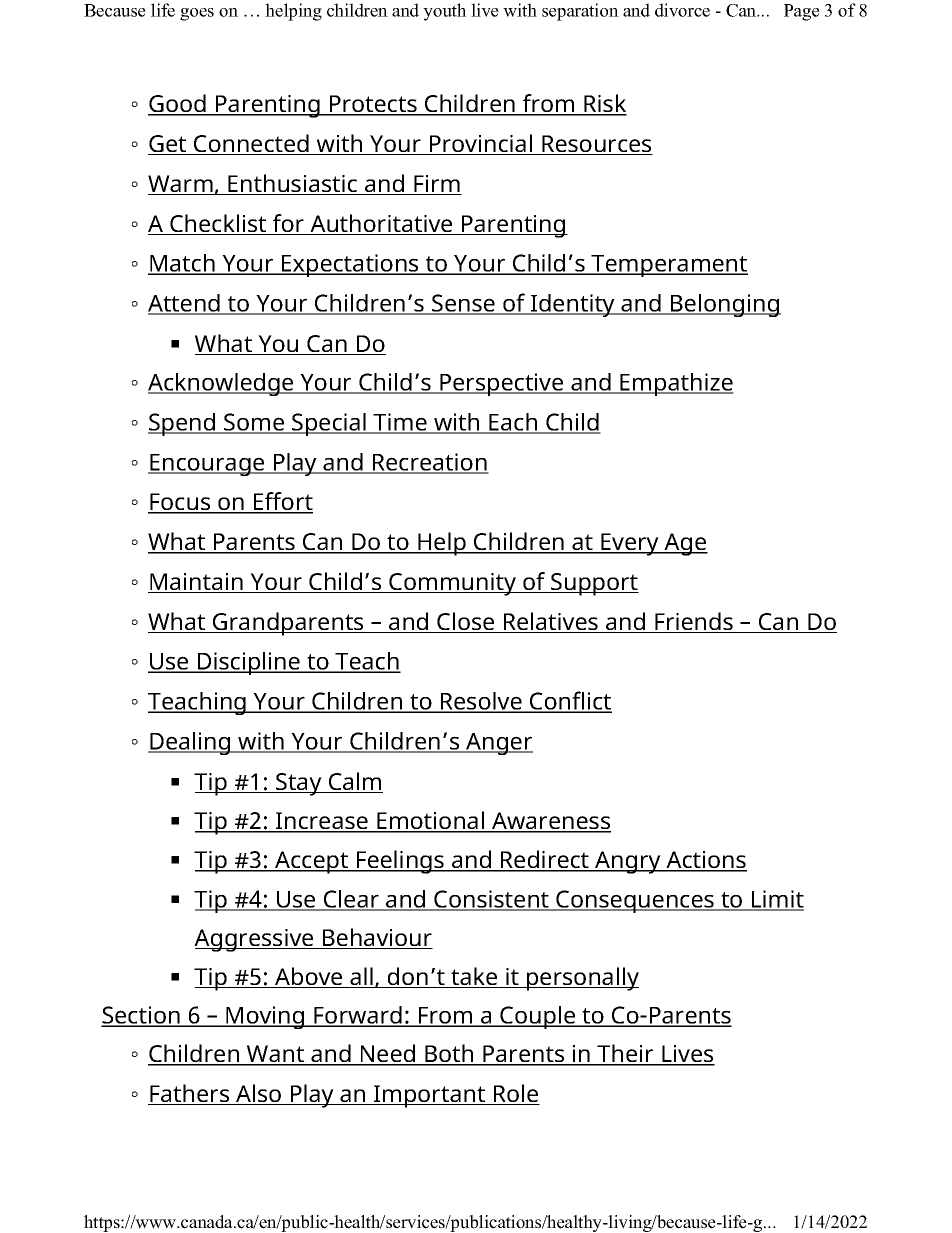 This page has height=1233, width=952. I want to click on Both, so click(449, 1054).
